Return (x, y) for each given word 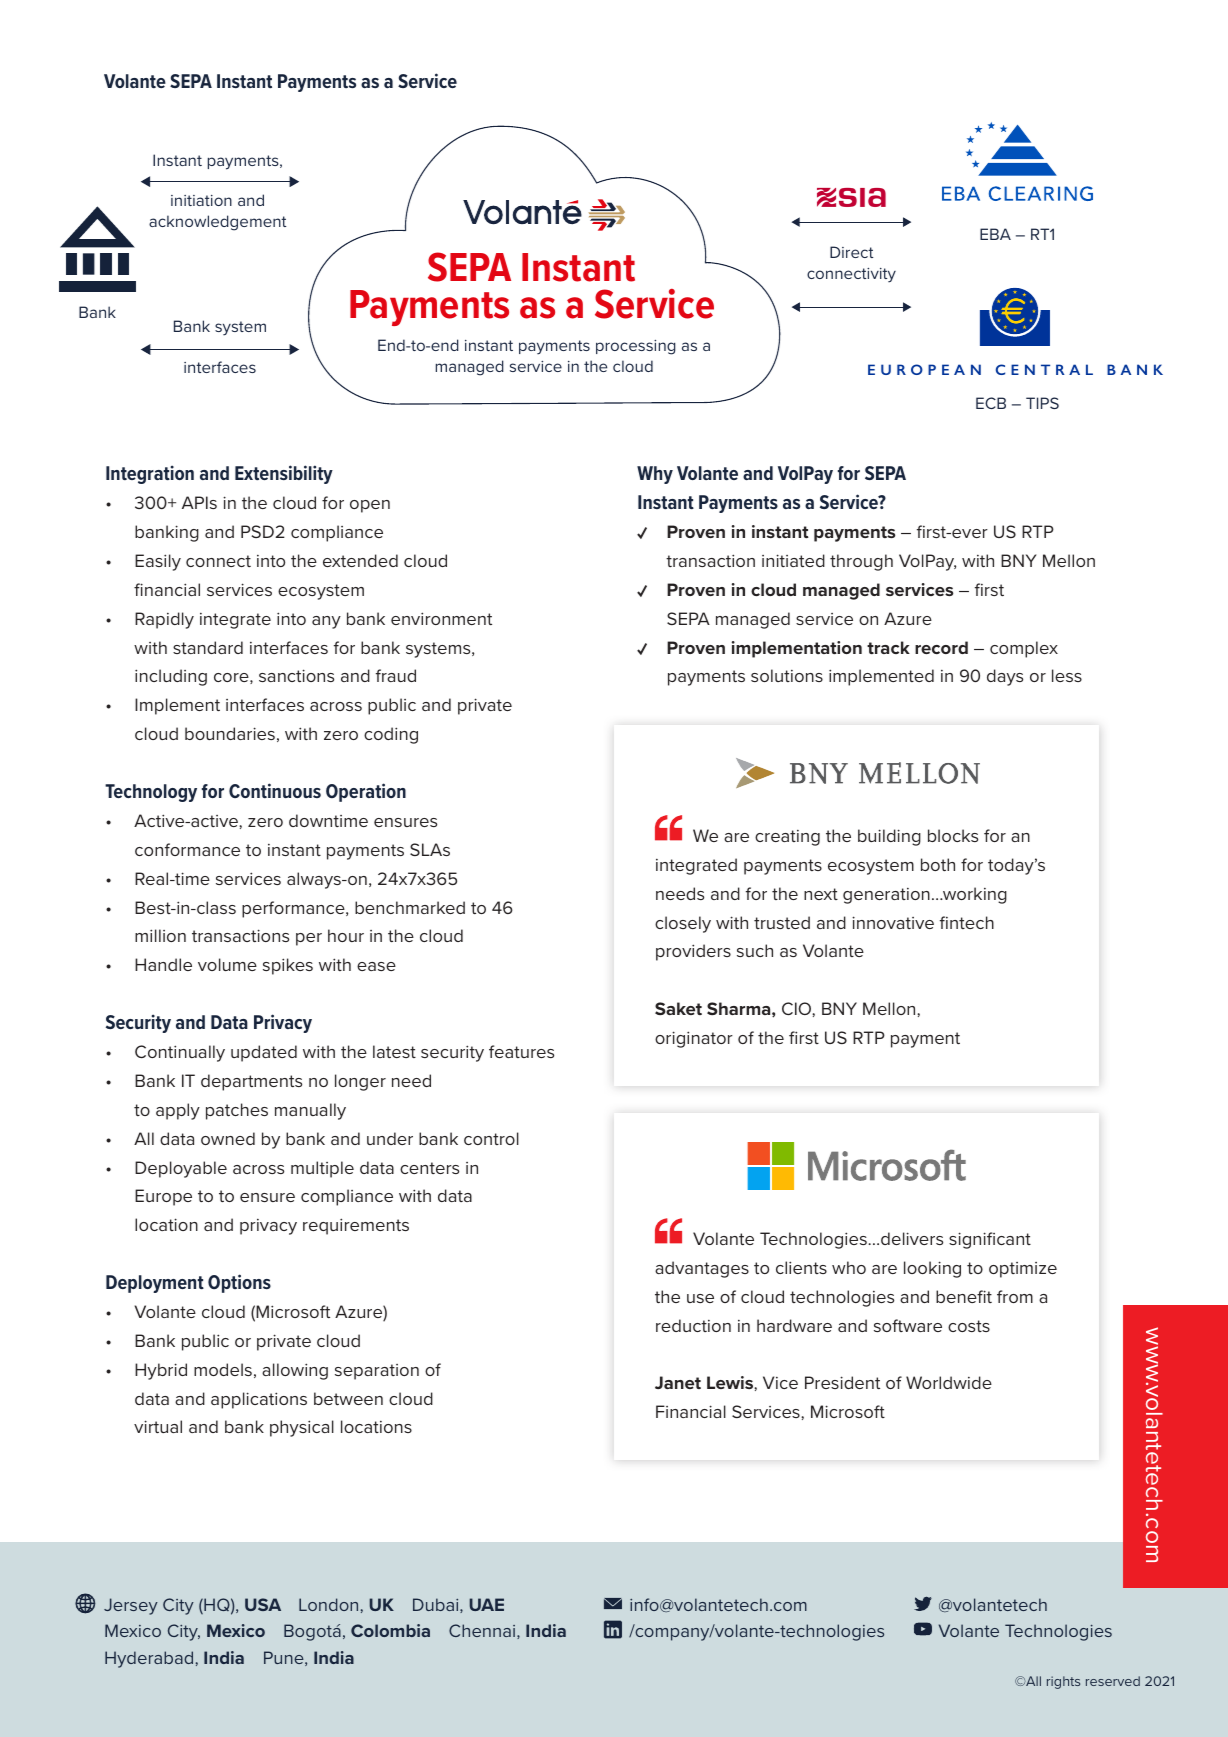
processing (636, 347)
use (700, 1298)
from (1015, 1296)
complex (1024, 649)
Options (239, 1283)
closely (683, 924)
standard (208, 647)
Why (655, 475)
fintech (967, 922)
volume (227, 964)
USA (263, 1604)
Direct (851, 252)
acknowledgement (217, 223)
